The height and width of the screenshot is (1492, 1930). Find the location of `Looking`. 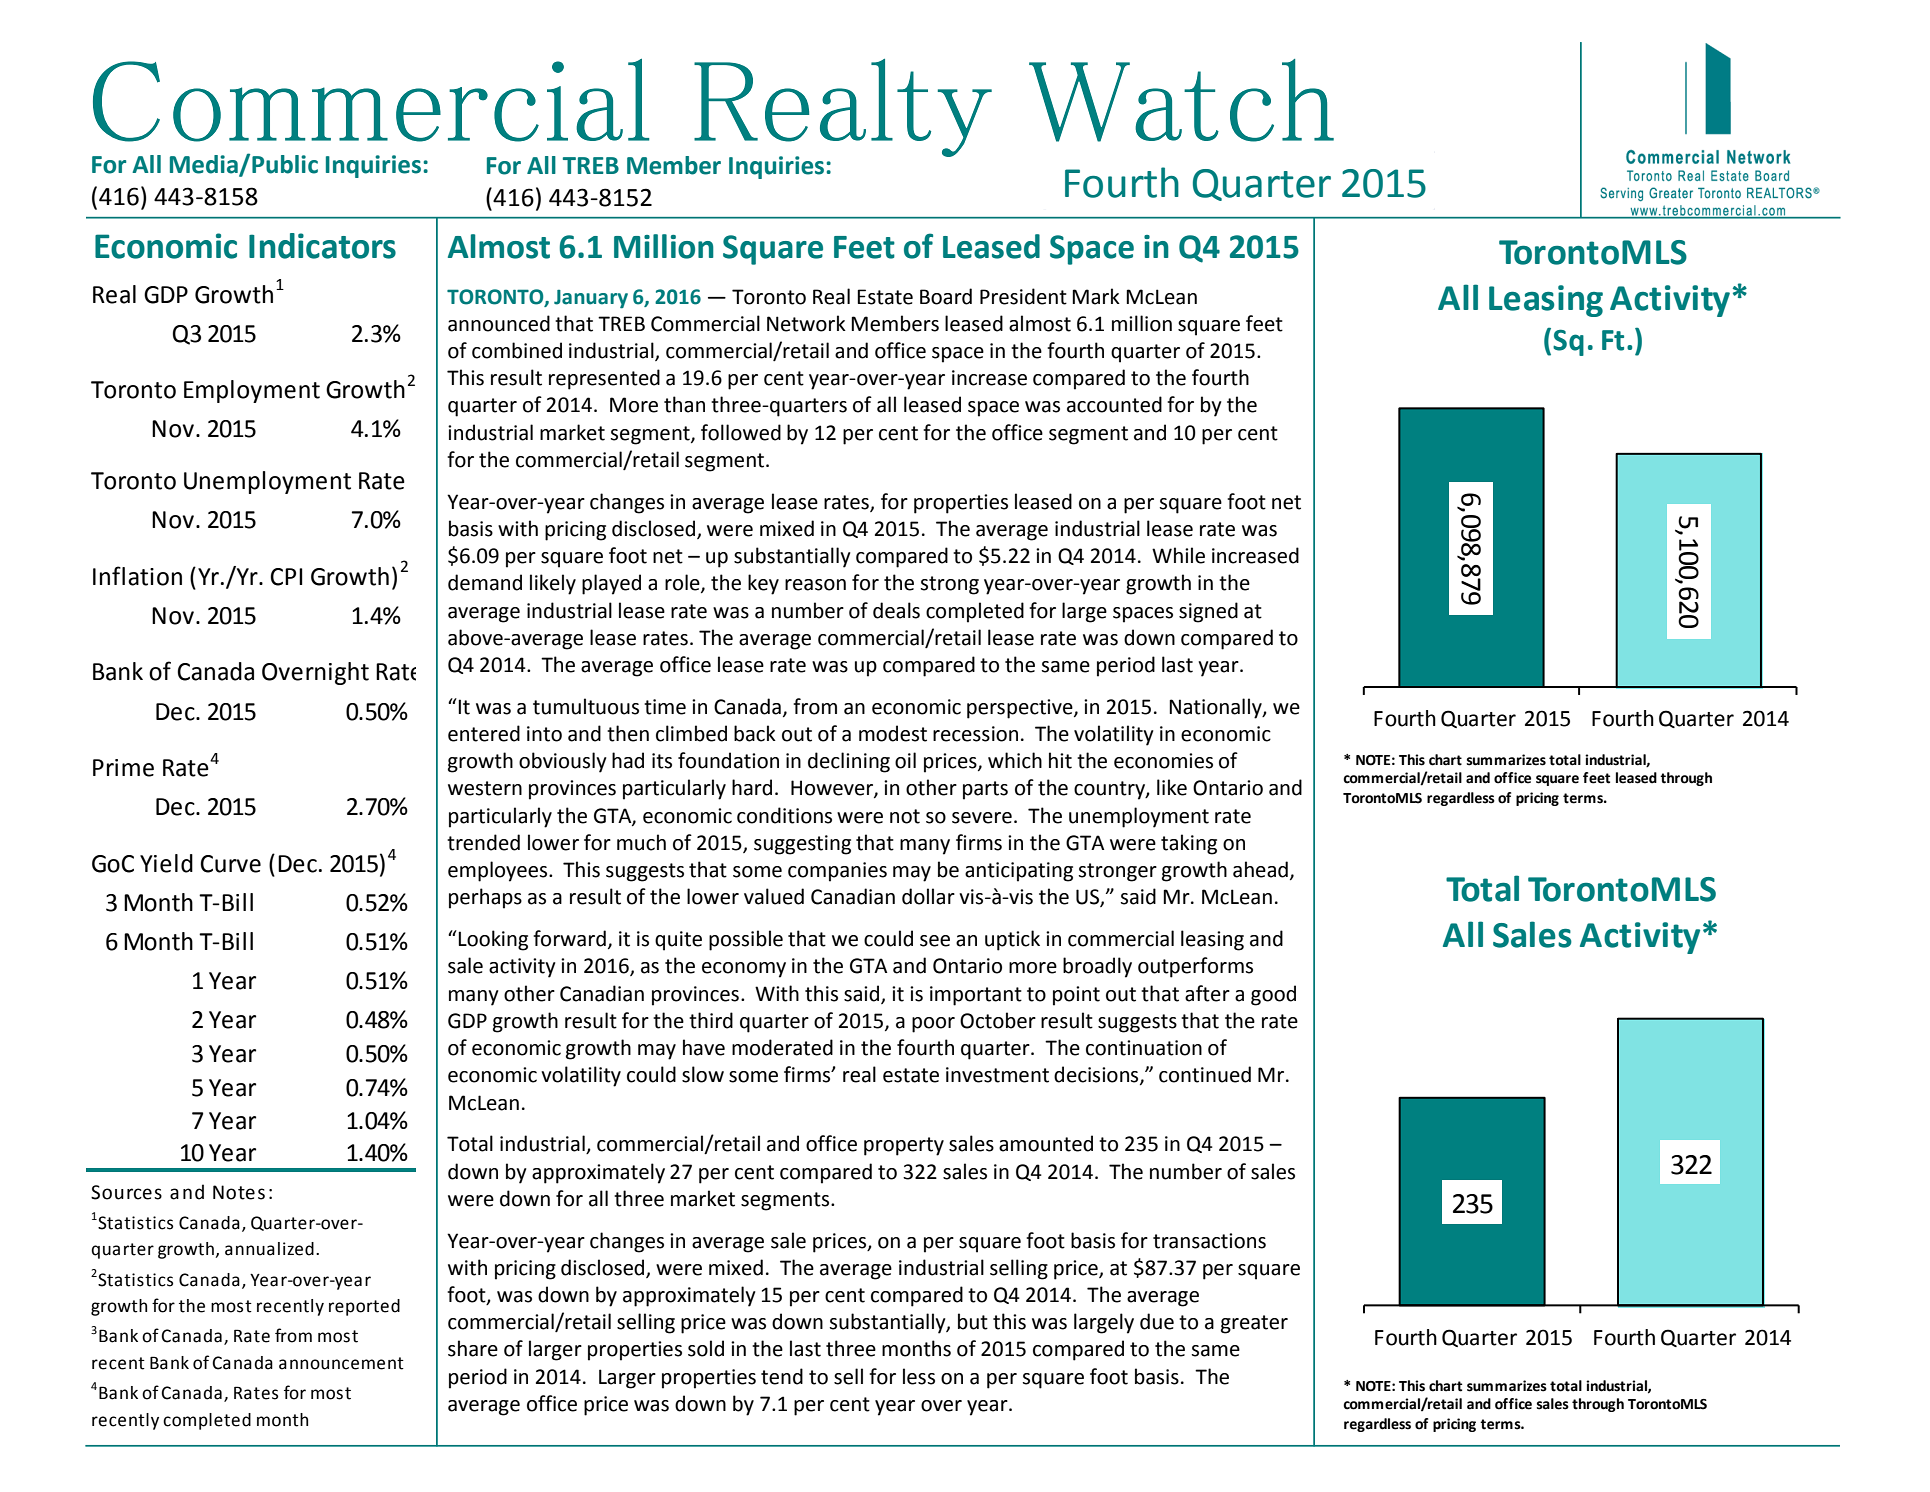

Looking is located at coordinates (493, 940).
